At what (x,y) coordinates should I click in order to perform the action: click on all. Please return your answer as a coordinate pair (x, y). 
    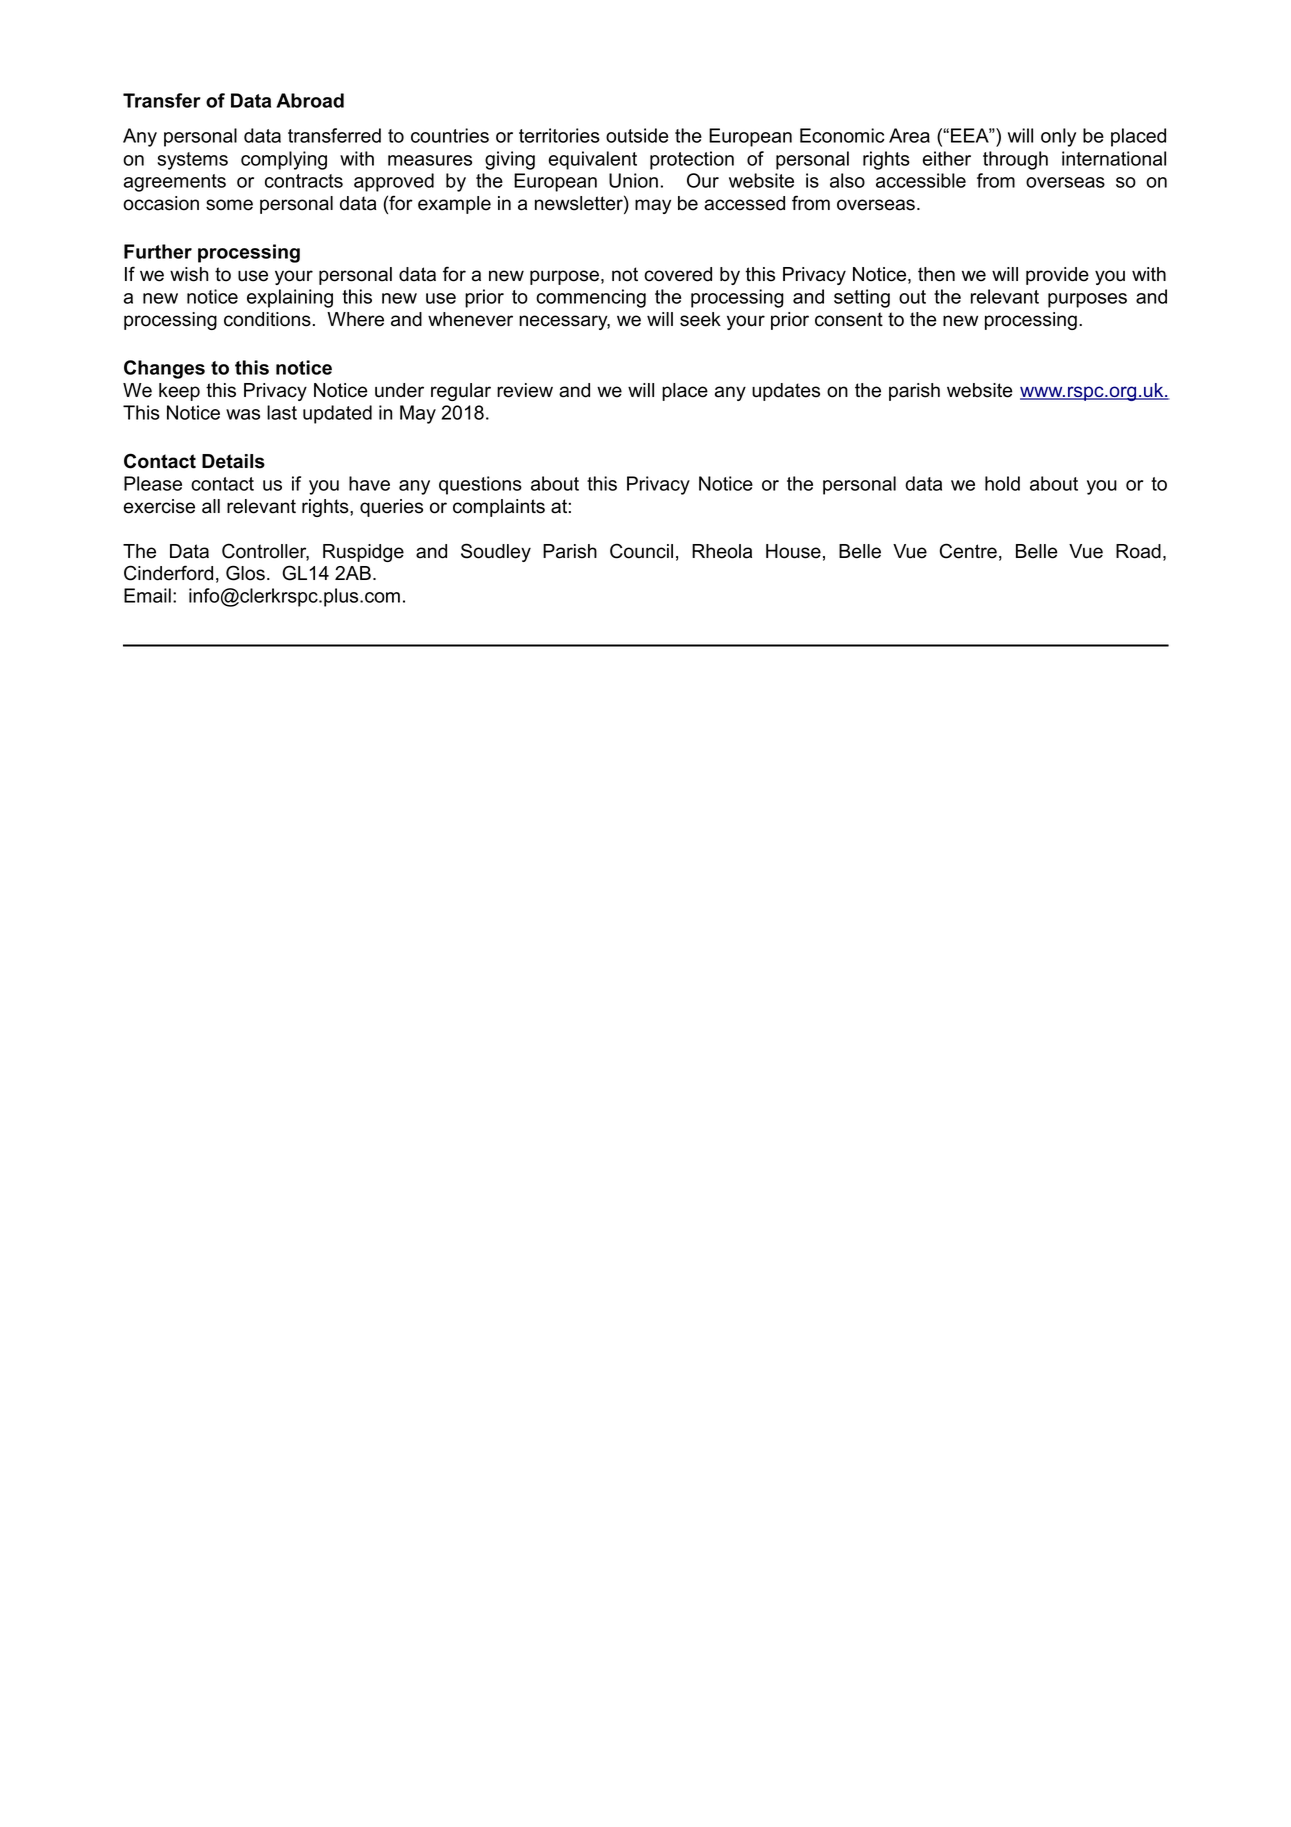
    Looking at the image, I should click on (211, 506).
